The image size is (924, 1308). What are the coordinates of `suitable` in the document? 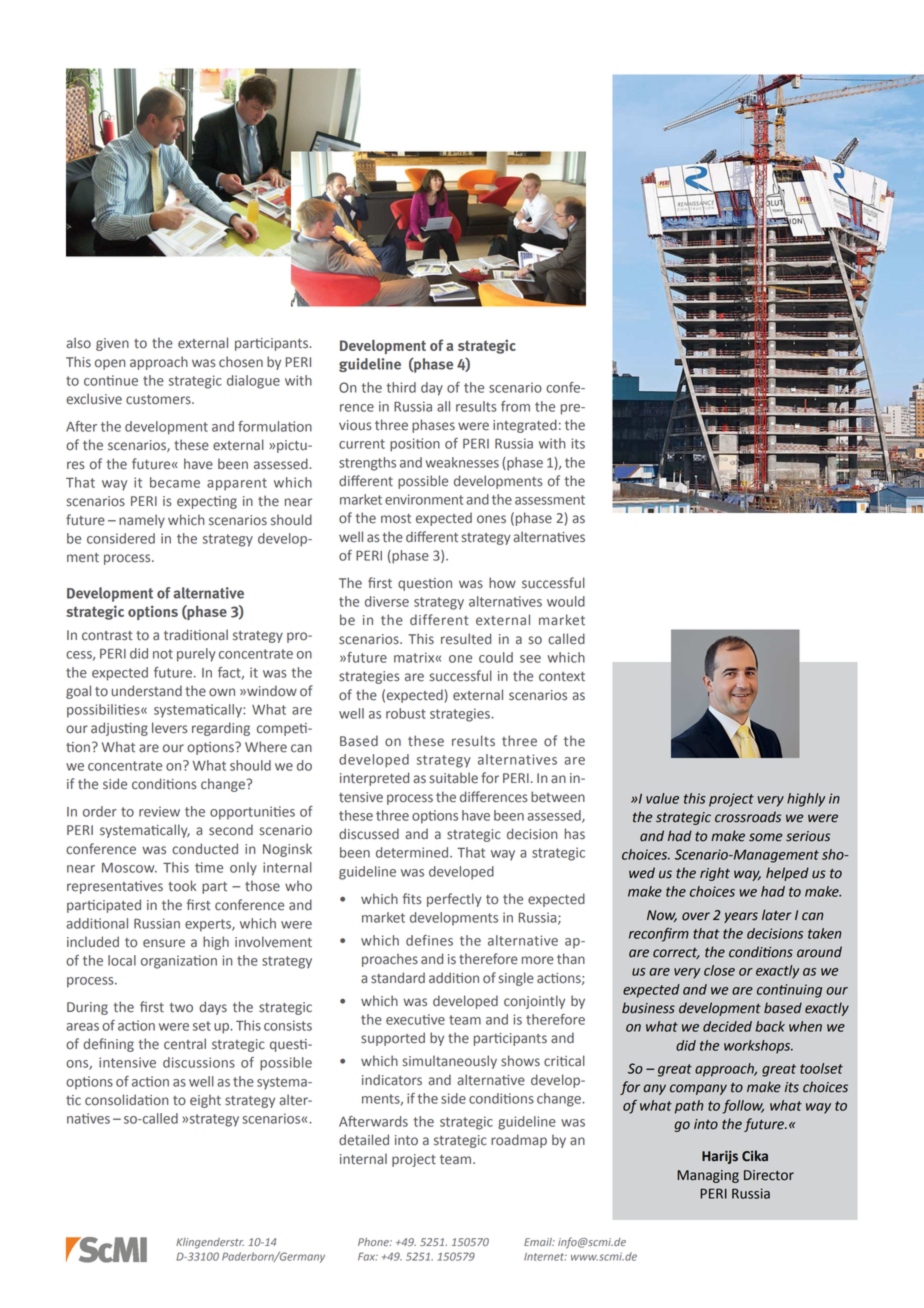 It's located at (454, 778).
